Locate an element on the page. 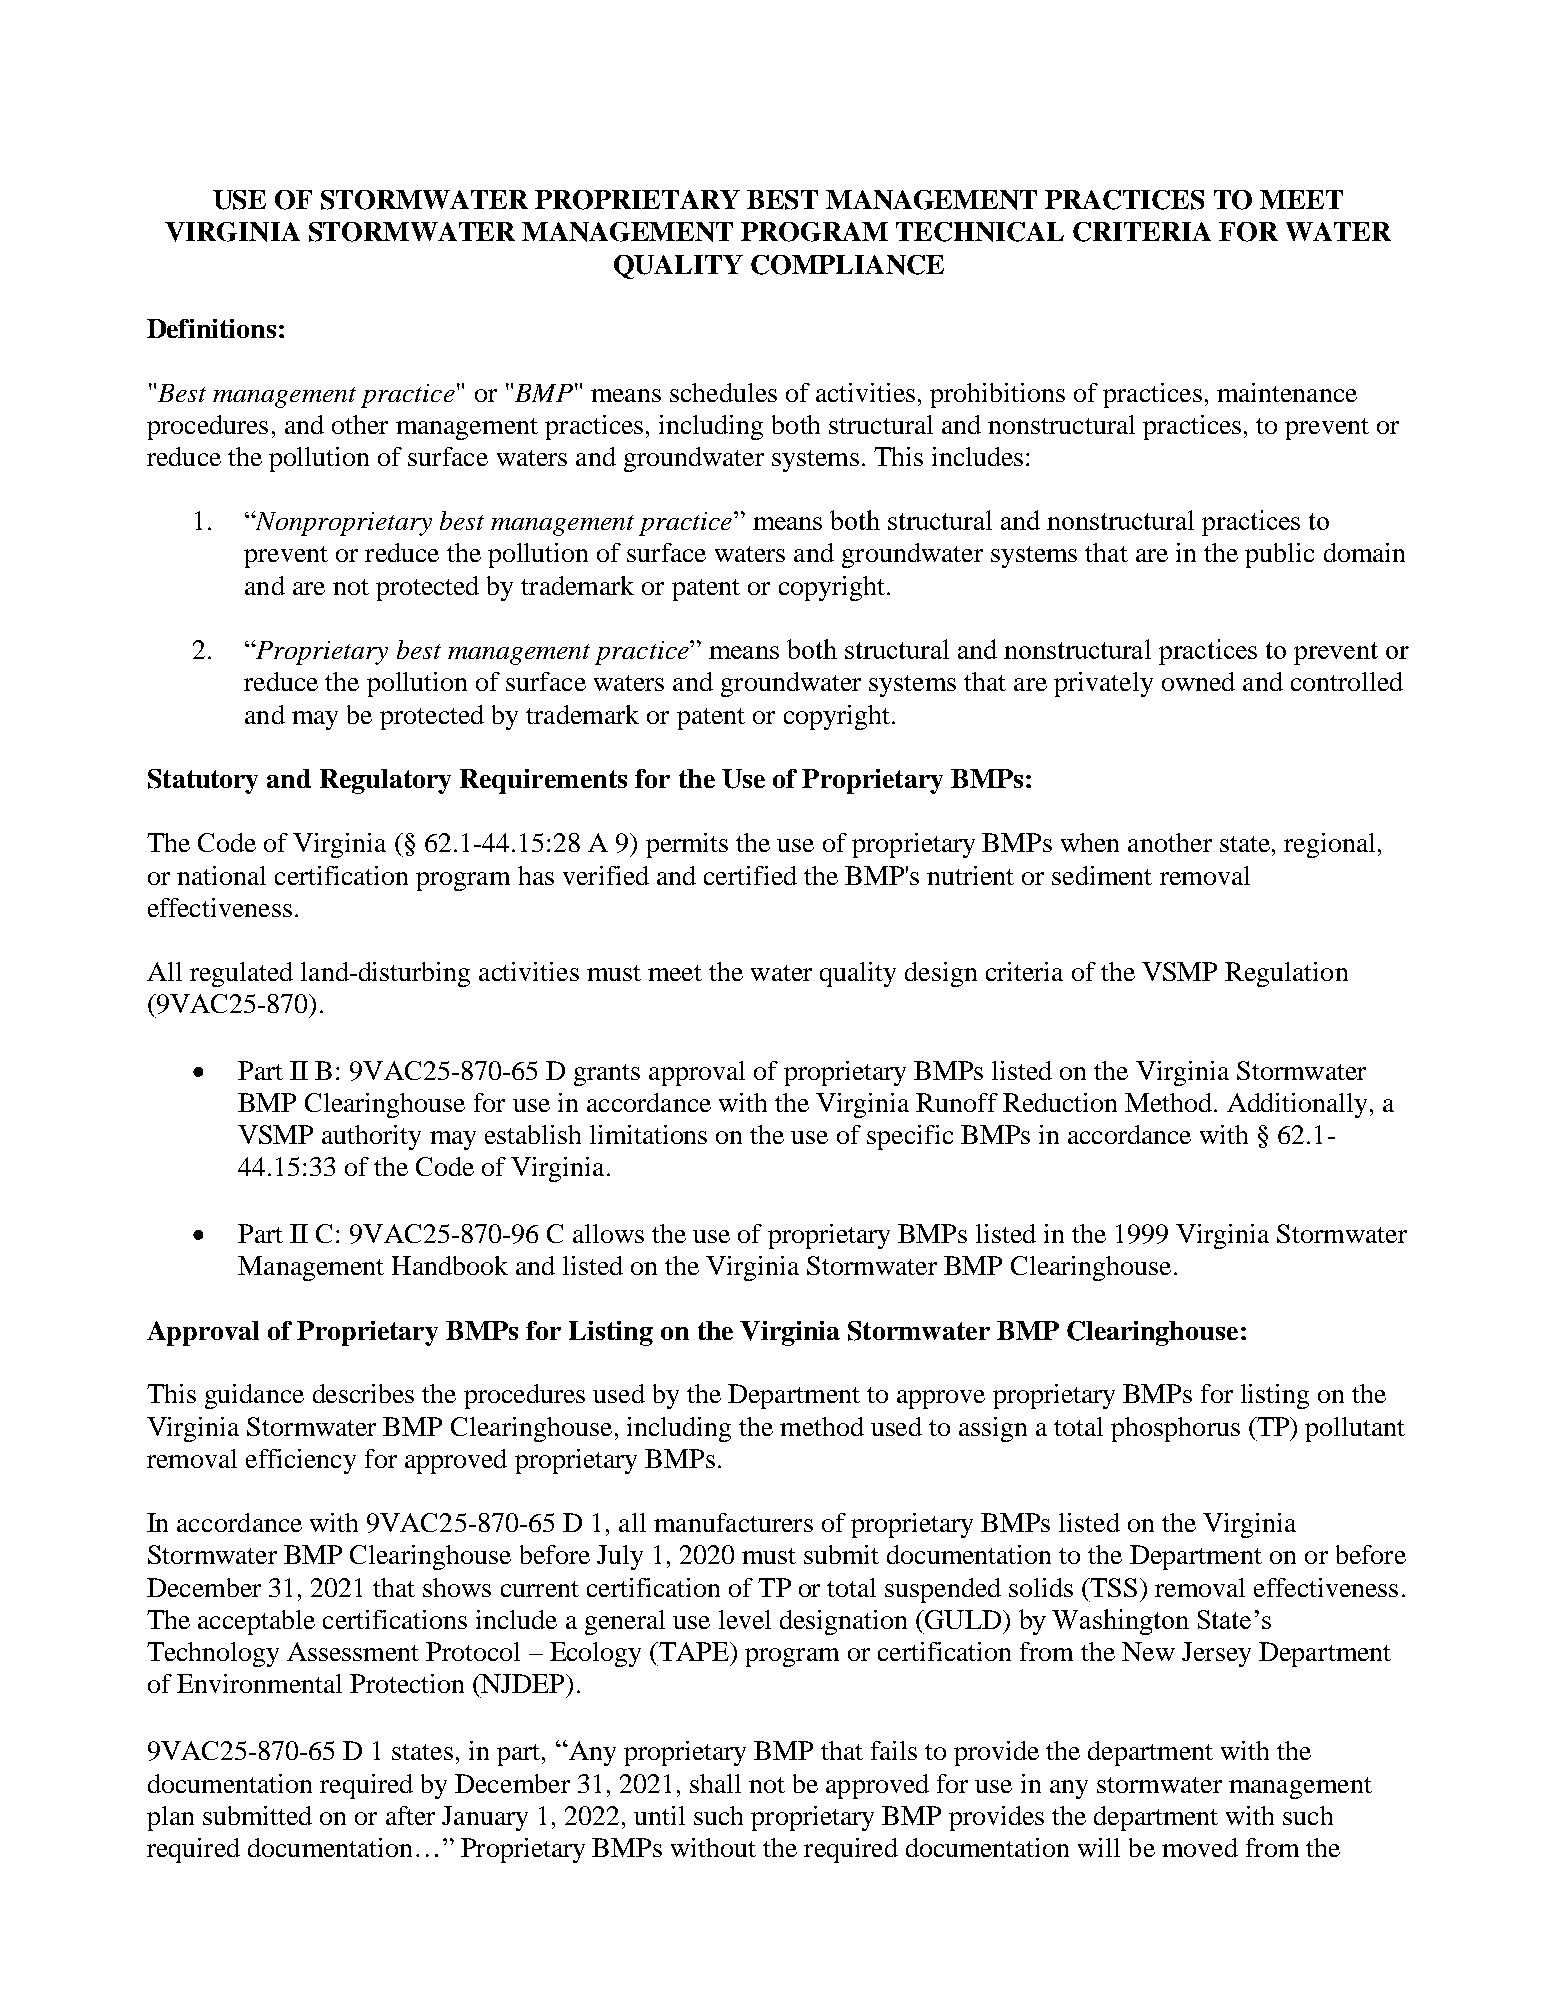  Regulation is located at coordinates (1286, 974).
